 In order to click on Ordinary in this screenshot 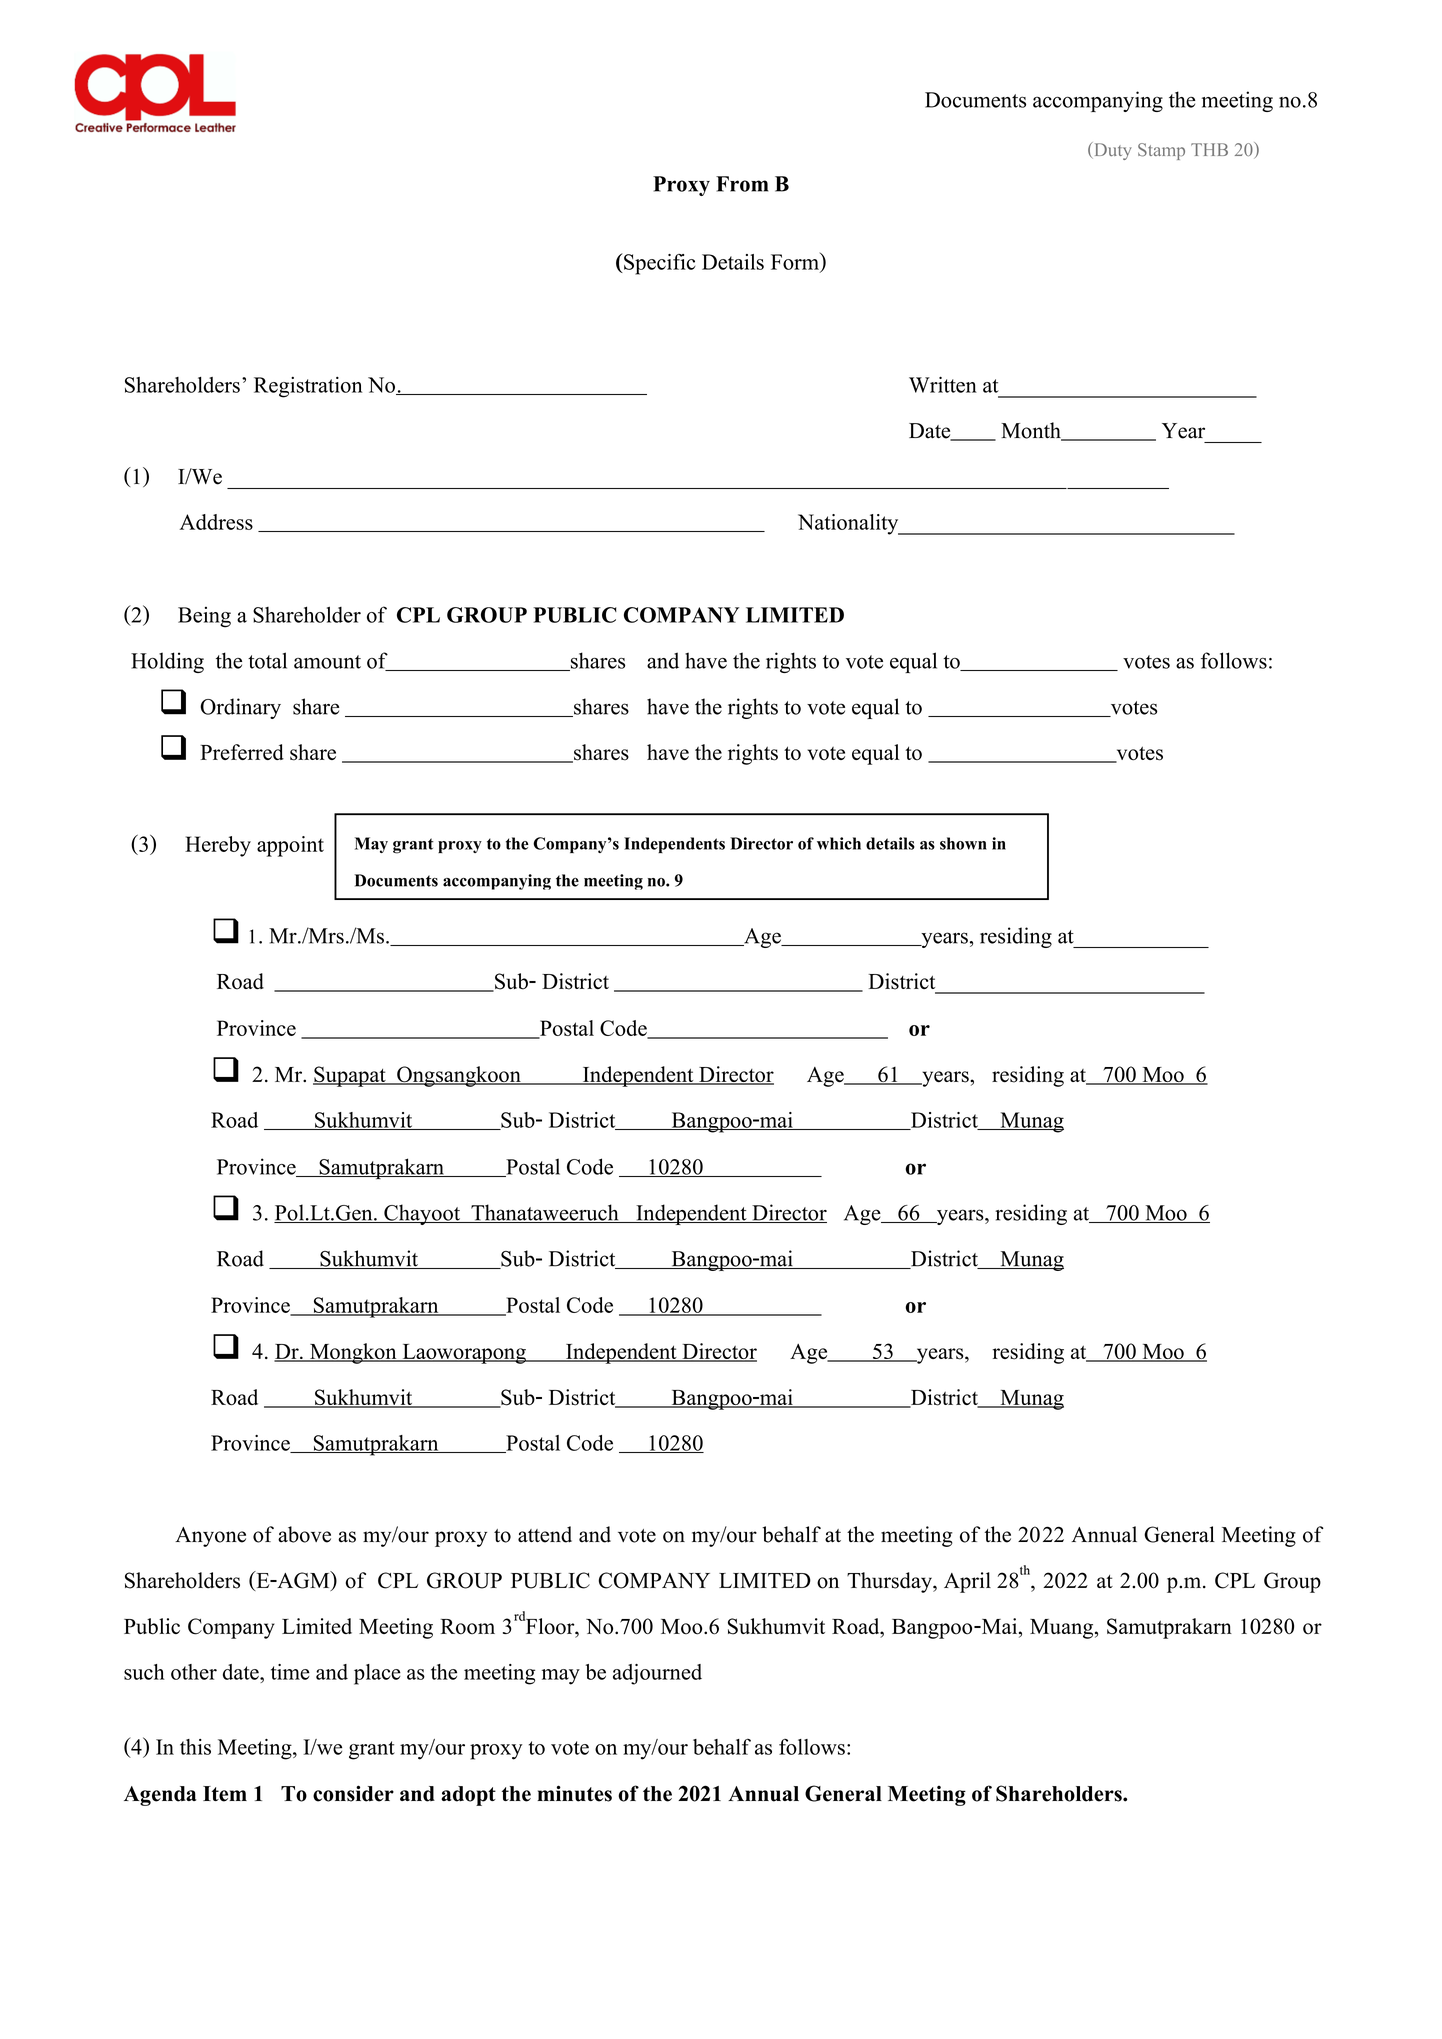, I will do `click(240, 708)`.
